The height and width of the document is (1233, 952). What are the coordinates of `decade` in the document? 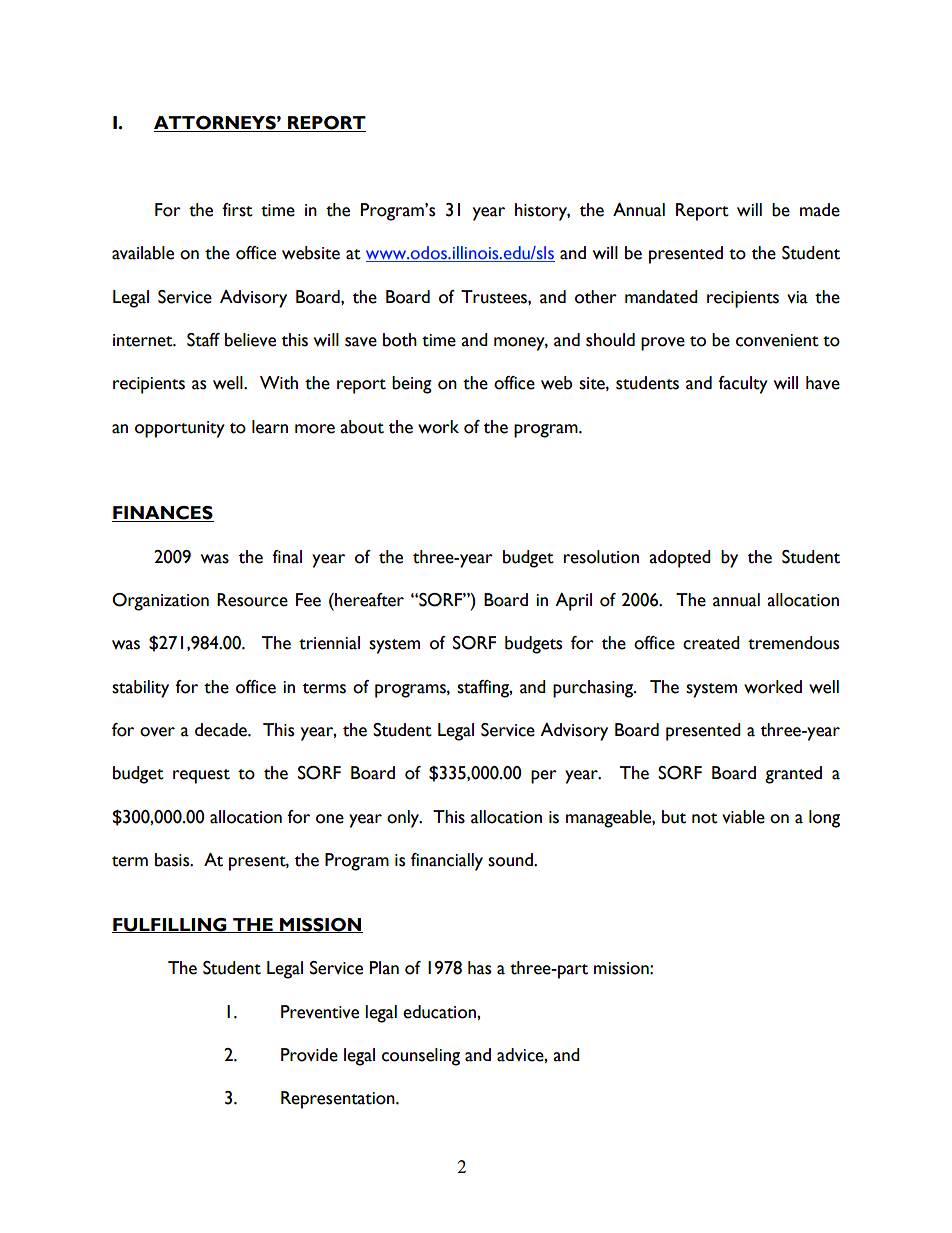 It's located at (222, 730).
